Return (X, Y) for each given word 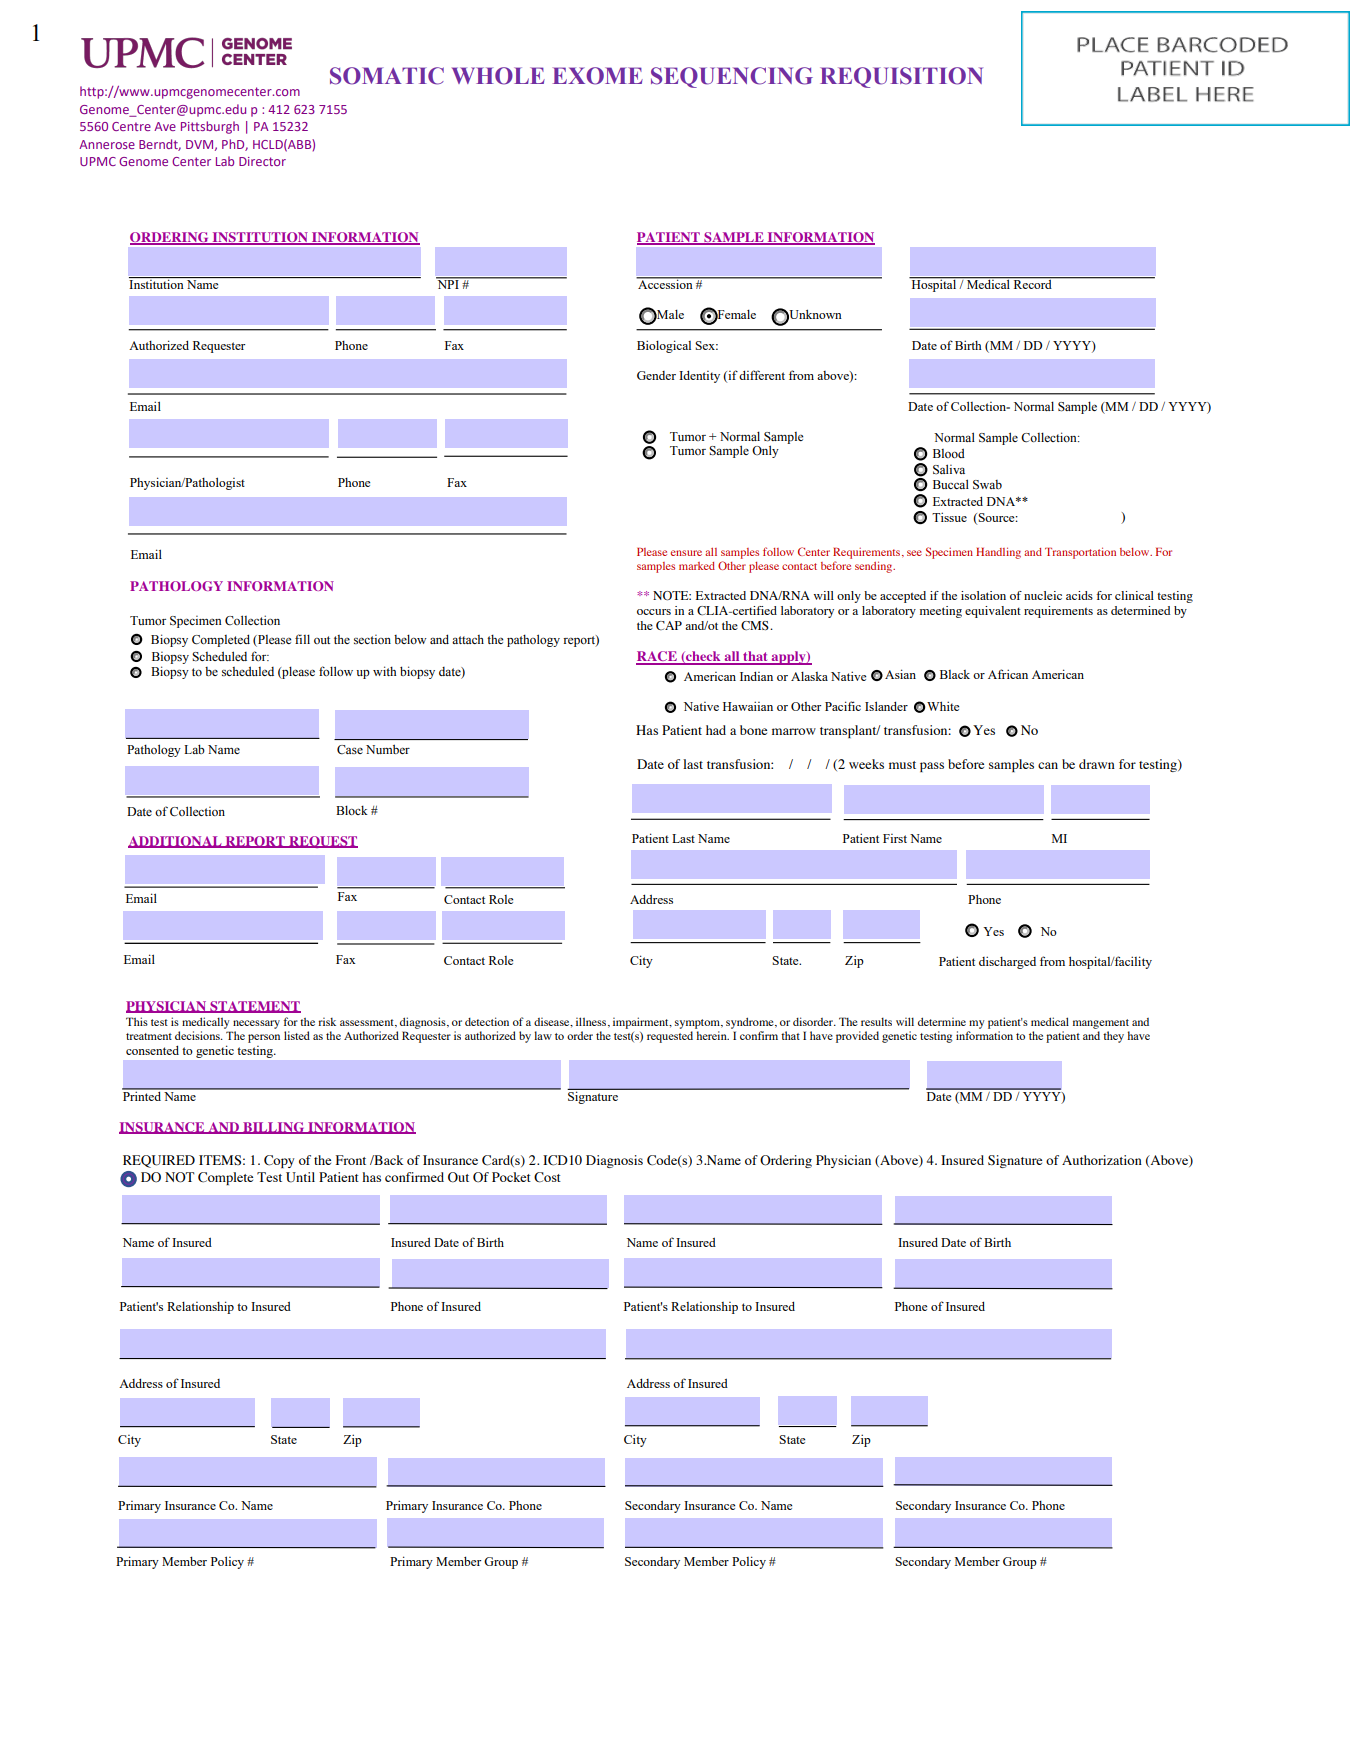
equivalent (993, 612)
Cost (547, 1177)
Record (1032, 283)
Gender (656, 375)
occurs (654, 612)
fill (302, 639)
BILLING (274, 1128)
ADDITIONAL (176, 842)
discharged (1007, 962)
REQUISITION (901, 77)
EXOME (597, 76)
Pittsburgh (210, 127)
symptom (698, 1024)
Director (262, 161)
